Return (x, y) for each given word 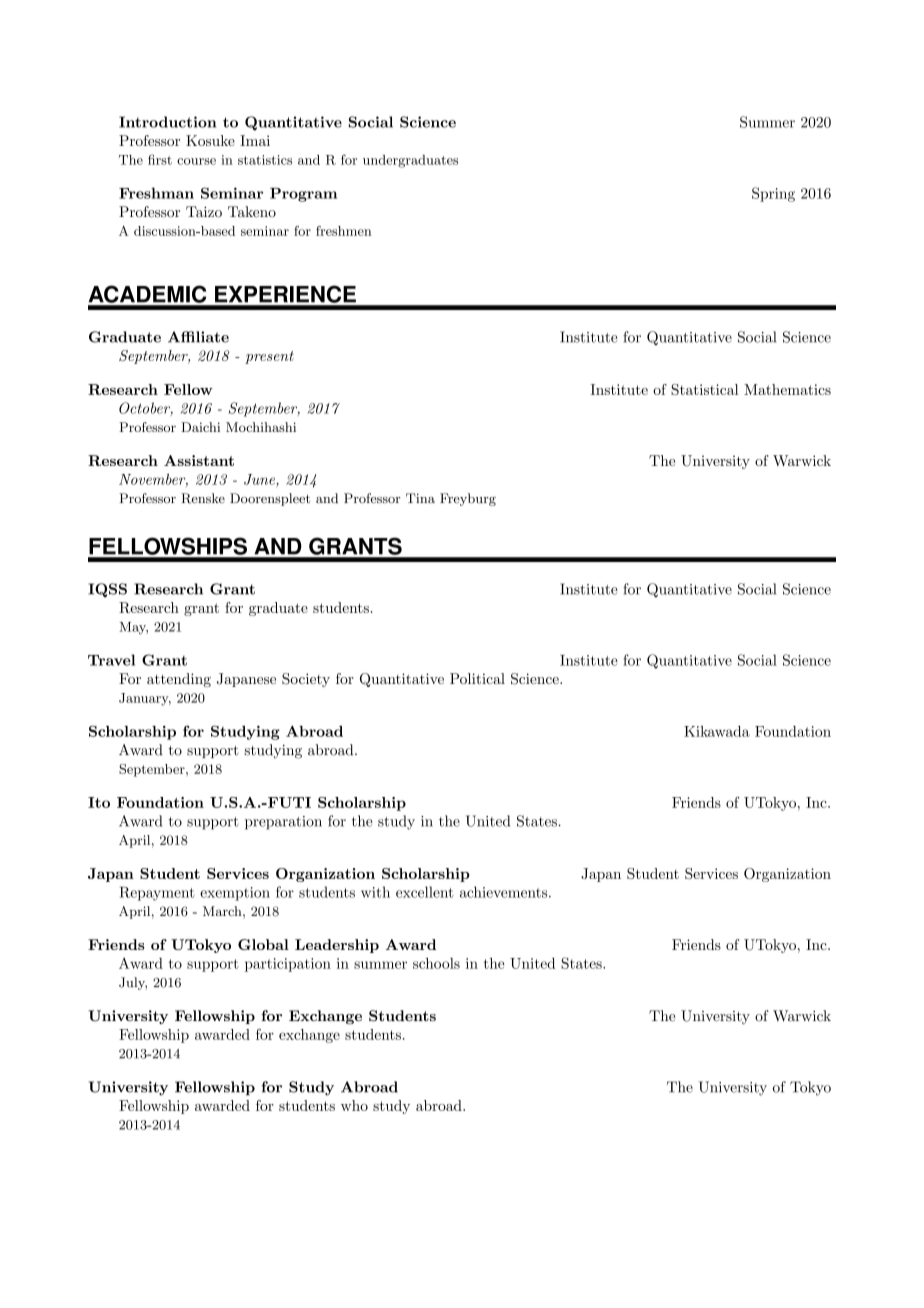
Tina (420, 498)
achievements (505, 892)
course (196, 161)
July (133, 983)
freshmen (344, 231)
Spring (773, 194)
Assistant (199, 460)
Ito (99, 802)
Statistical (704, 389)
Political (477, 678)
